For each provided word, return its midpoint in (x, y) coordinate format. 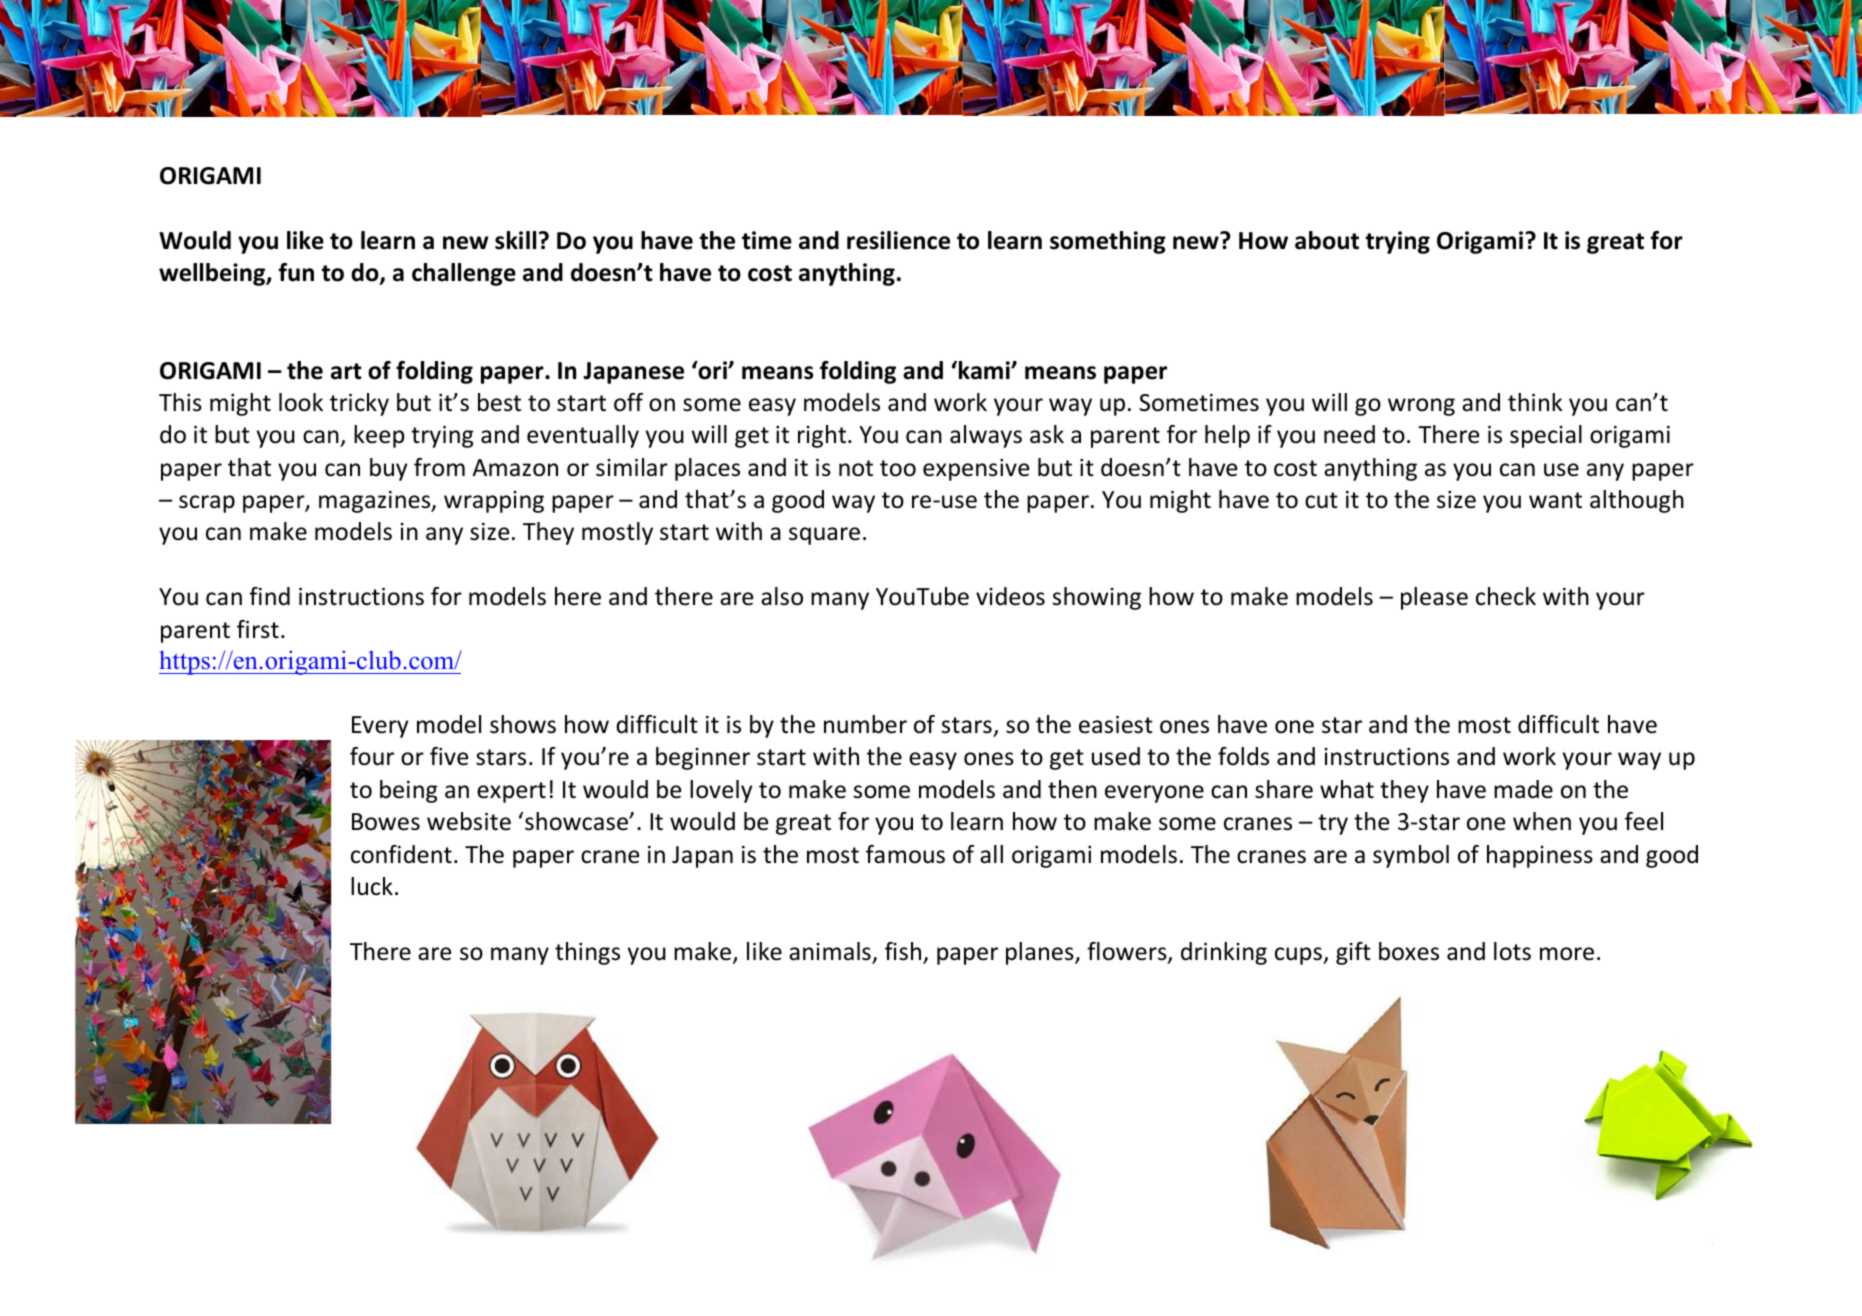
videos (1010, 596)
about (1327, 240)
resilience (898, 240)
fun (296, 272)
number (865, 724)
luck (372, 886)
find (269, 596)
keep (379, 436)
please (1434, 598)
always (986, 436)
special (1546, 436)
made (1523, 789)
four (372, 756)
